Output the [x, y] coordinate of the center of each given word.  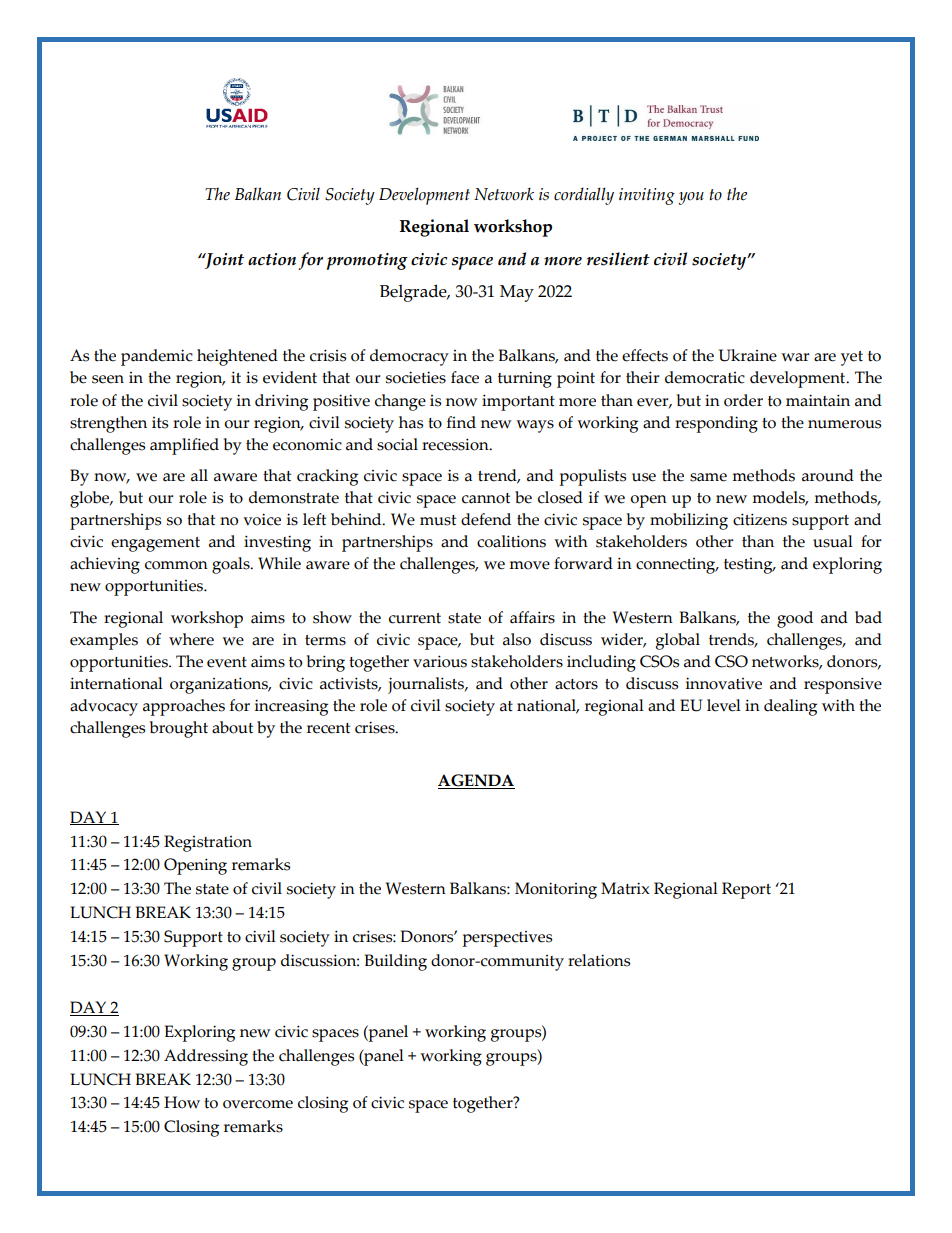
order [743, 400]
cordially [584, 196]
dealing [790, 707]
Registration [208, 843]
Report [746, 890]
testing [749, 566]
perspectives [507, 939]
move [529, 565]
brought [179, 729]
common [176, 565]
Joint [223, 261]
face [465, 377]
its [160, 423]
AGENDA [476, 781]
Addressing [206, 1057]
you [691, 198]
